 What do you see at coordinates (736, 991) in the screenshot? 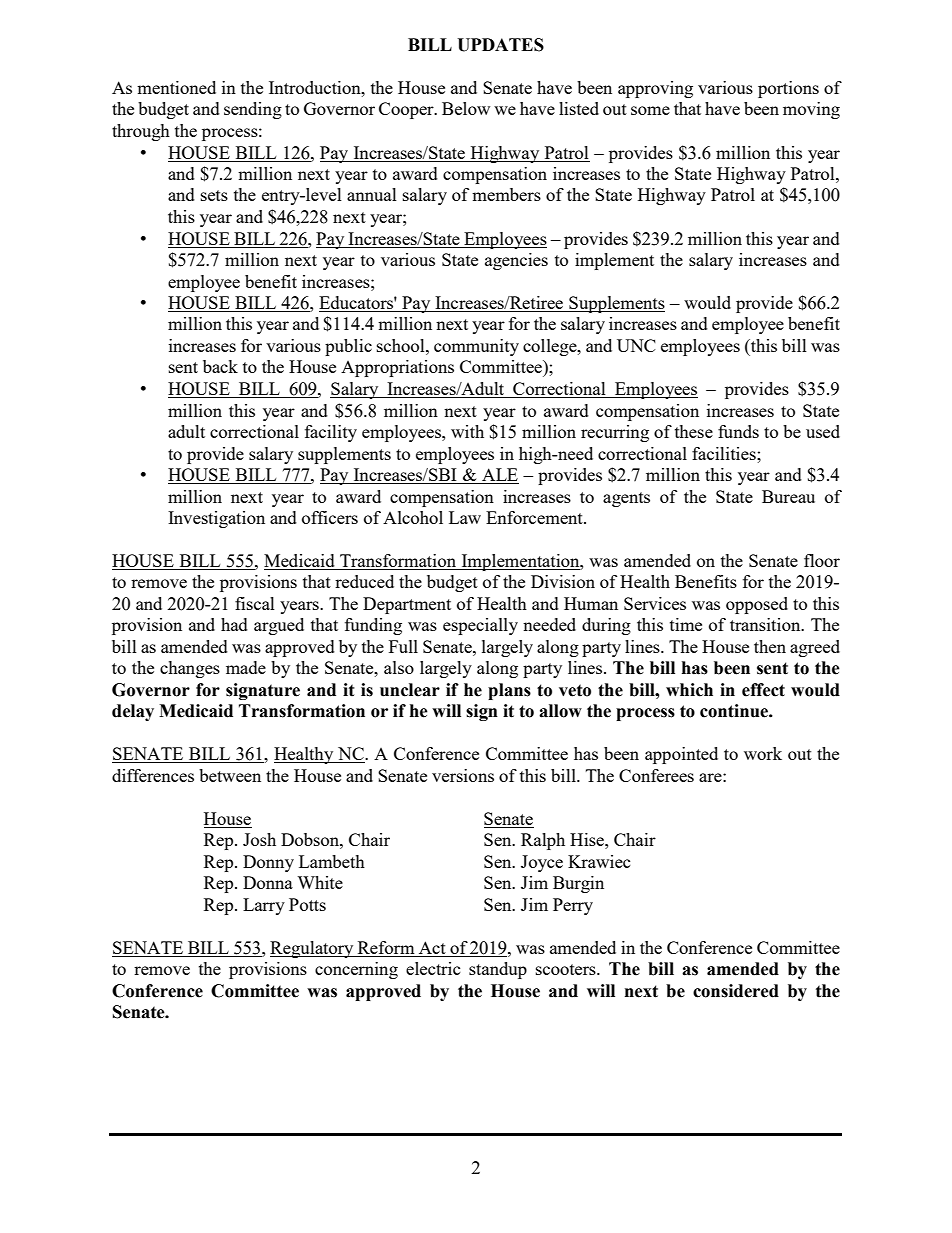
I see `considered` at bounding box center [736, 991].
